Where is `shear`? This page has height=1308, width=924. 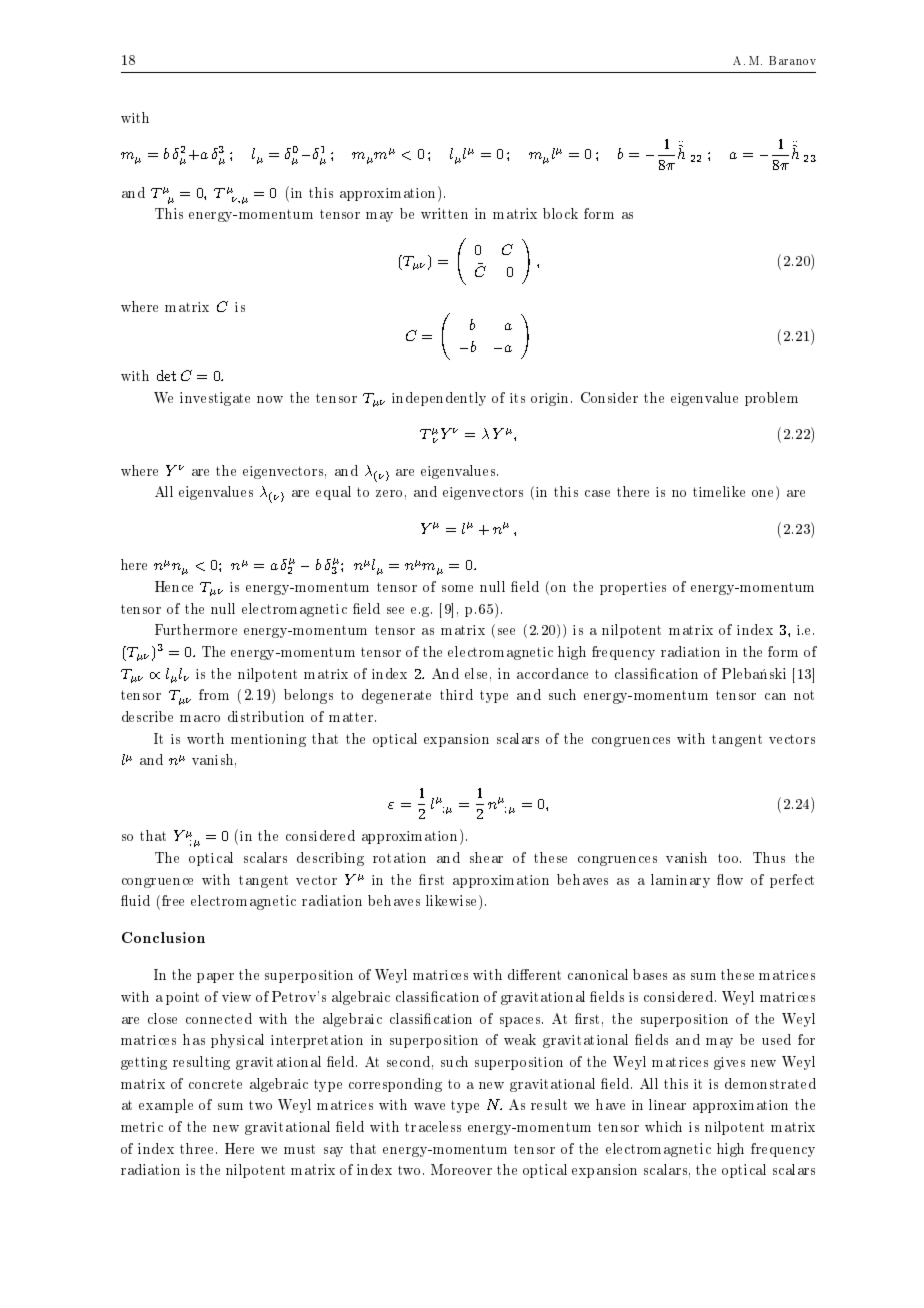
shear is located at coordinates (486, 857).
